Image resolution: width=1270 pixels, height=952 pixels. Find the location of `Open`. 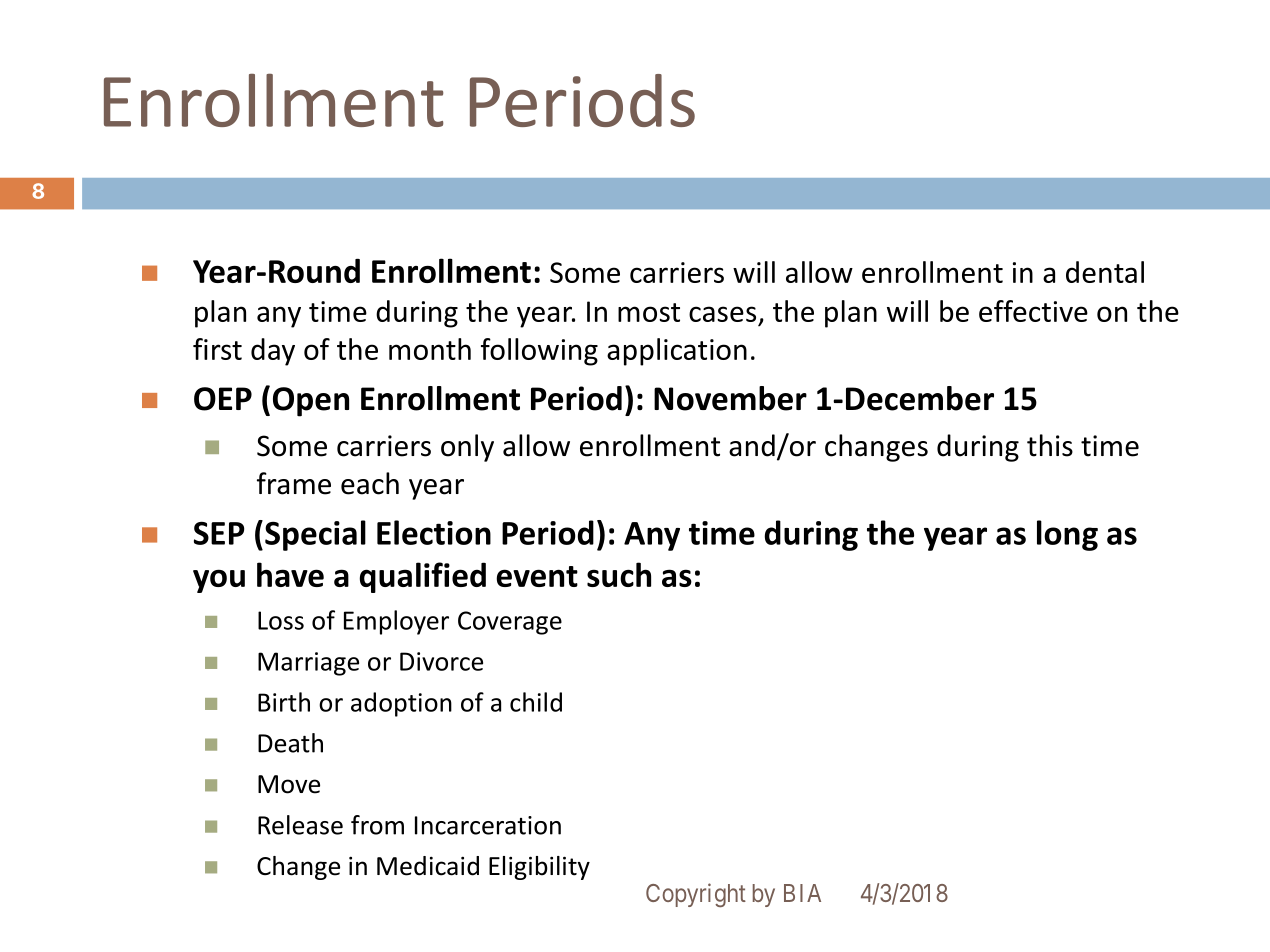

Open is located at coordinates (311, 402).
